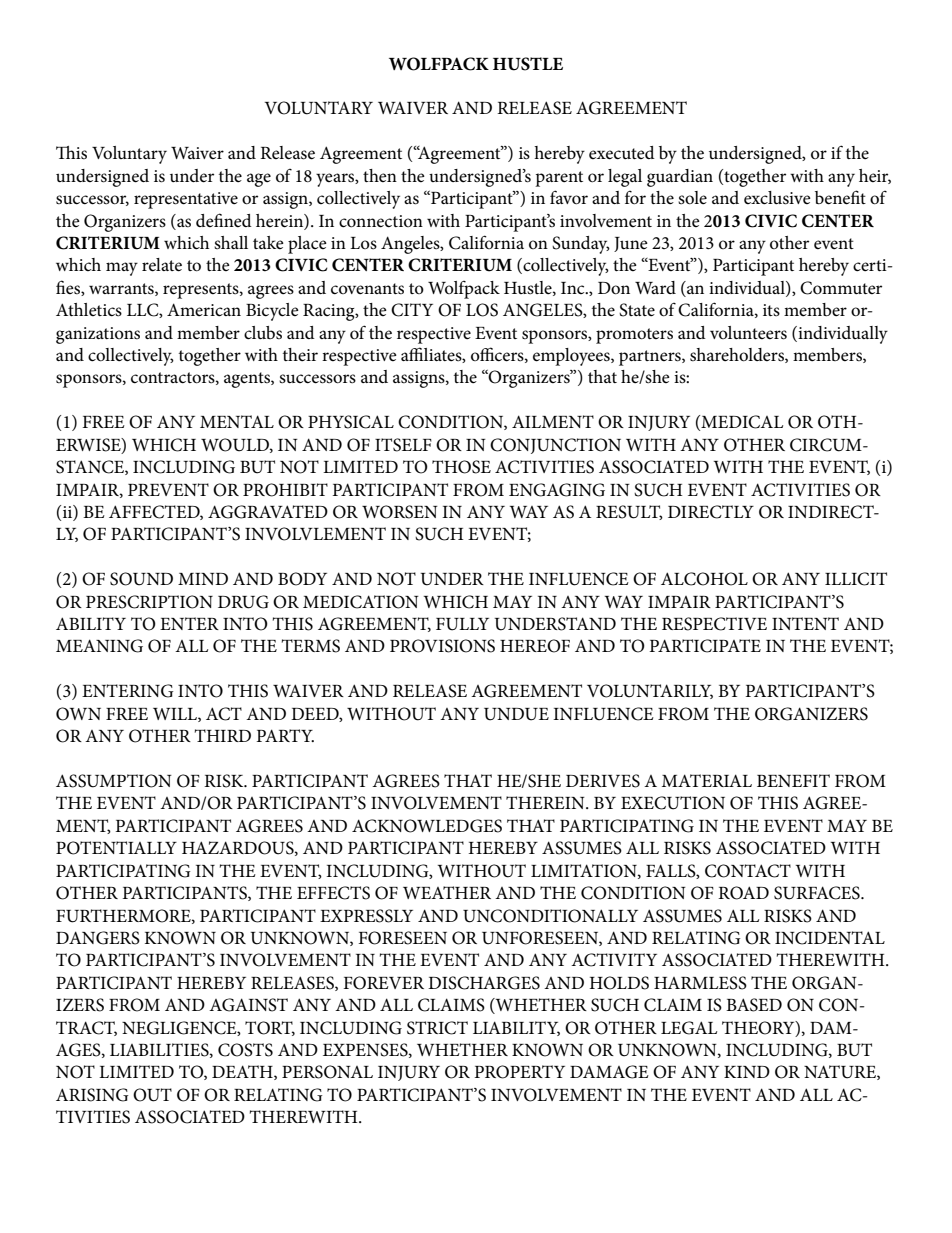 This document has width=952, height=1233. What do you see at coordinates (520, 1072) in the document?
I see `PROPERTY` at bounding box center [520, 1072].
